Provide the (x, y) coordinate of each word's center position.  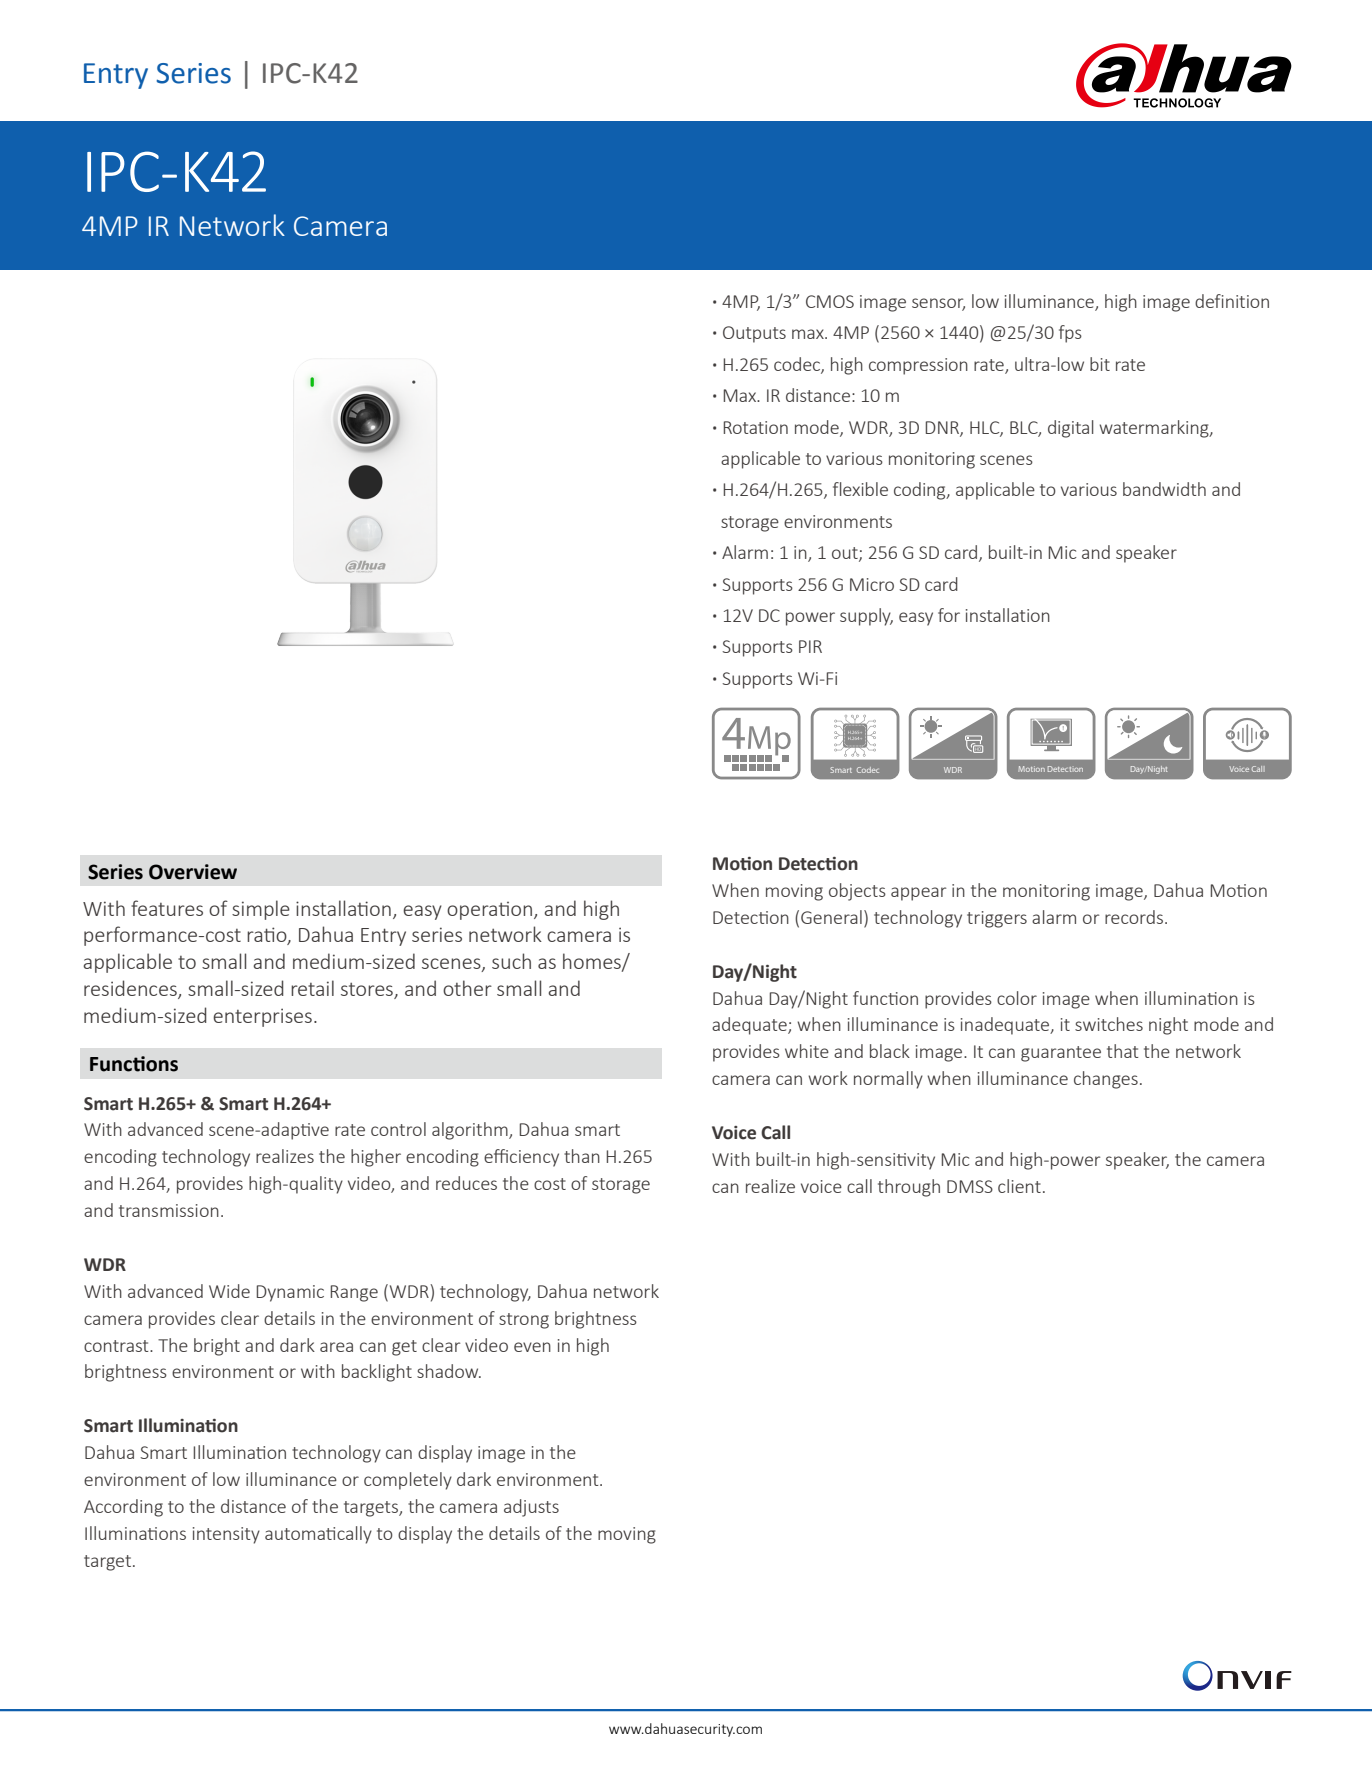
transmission (169, 1210)
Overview (193, 872)
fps (1070, 334)
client (1019, 1186)
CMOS (830, 301)
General (831, 917)
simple (261, 910)
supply (866, 617)
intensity (226, 1535)
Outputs (754, 334)
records (1134, 917)
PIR (810, 646)
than (582, 1156)
